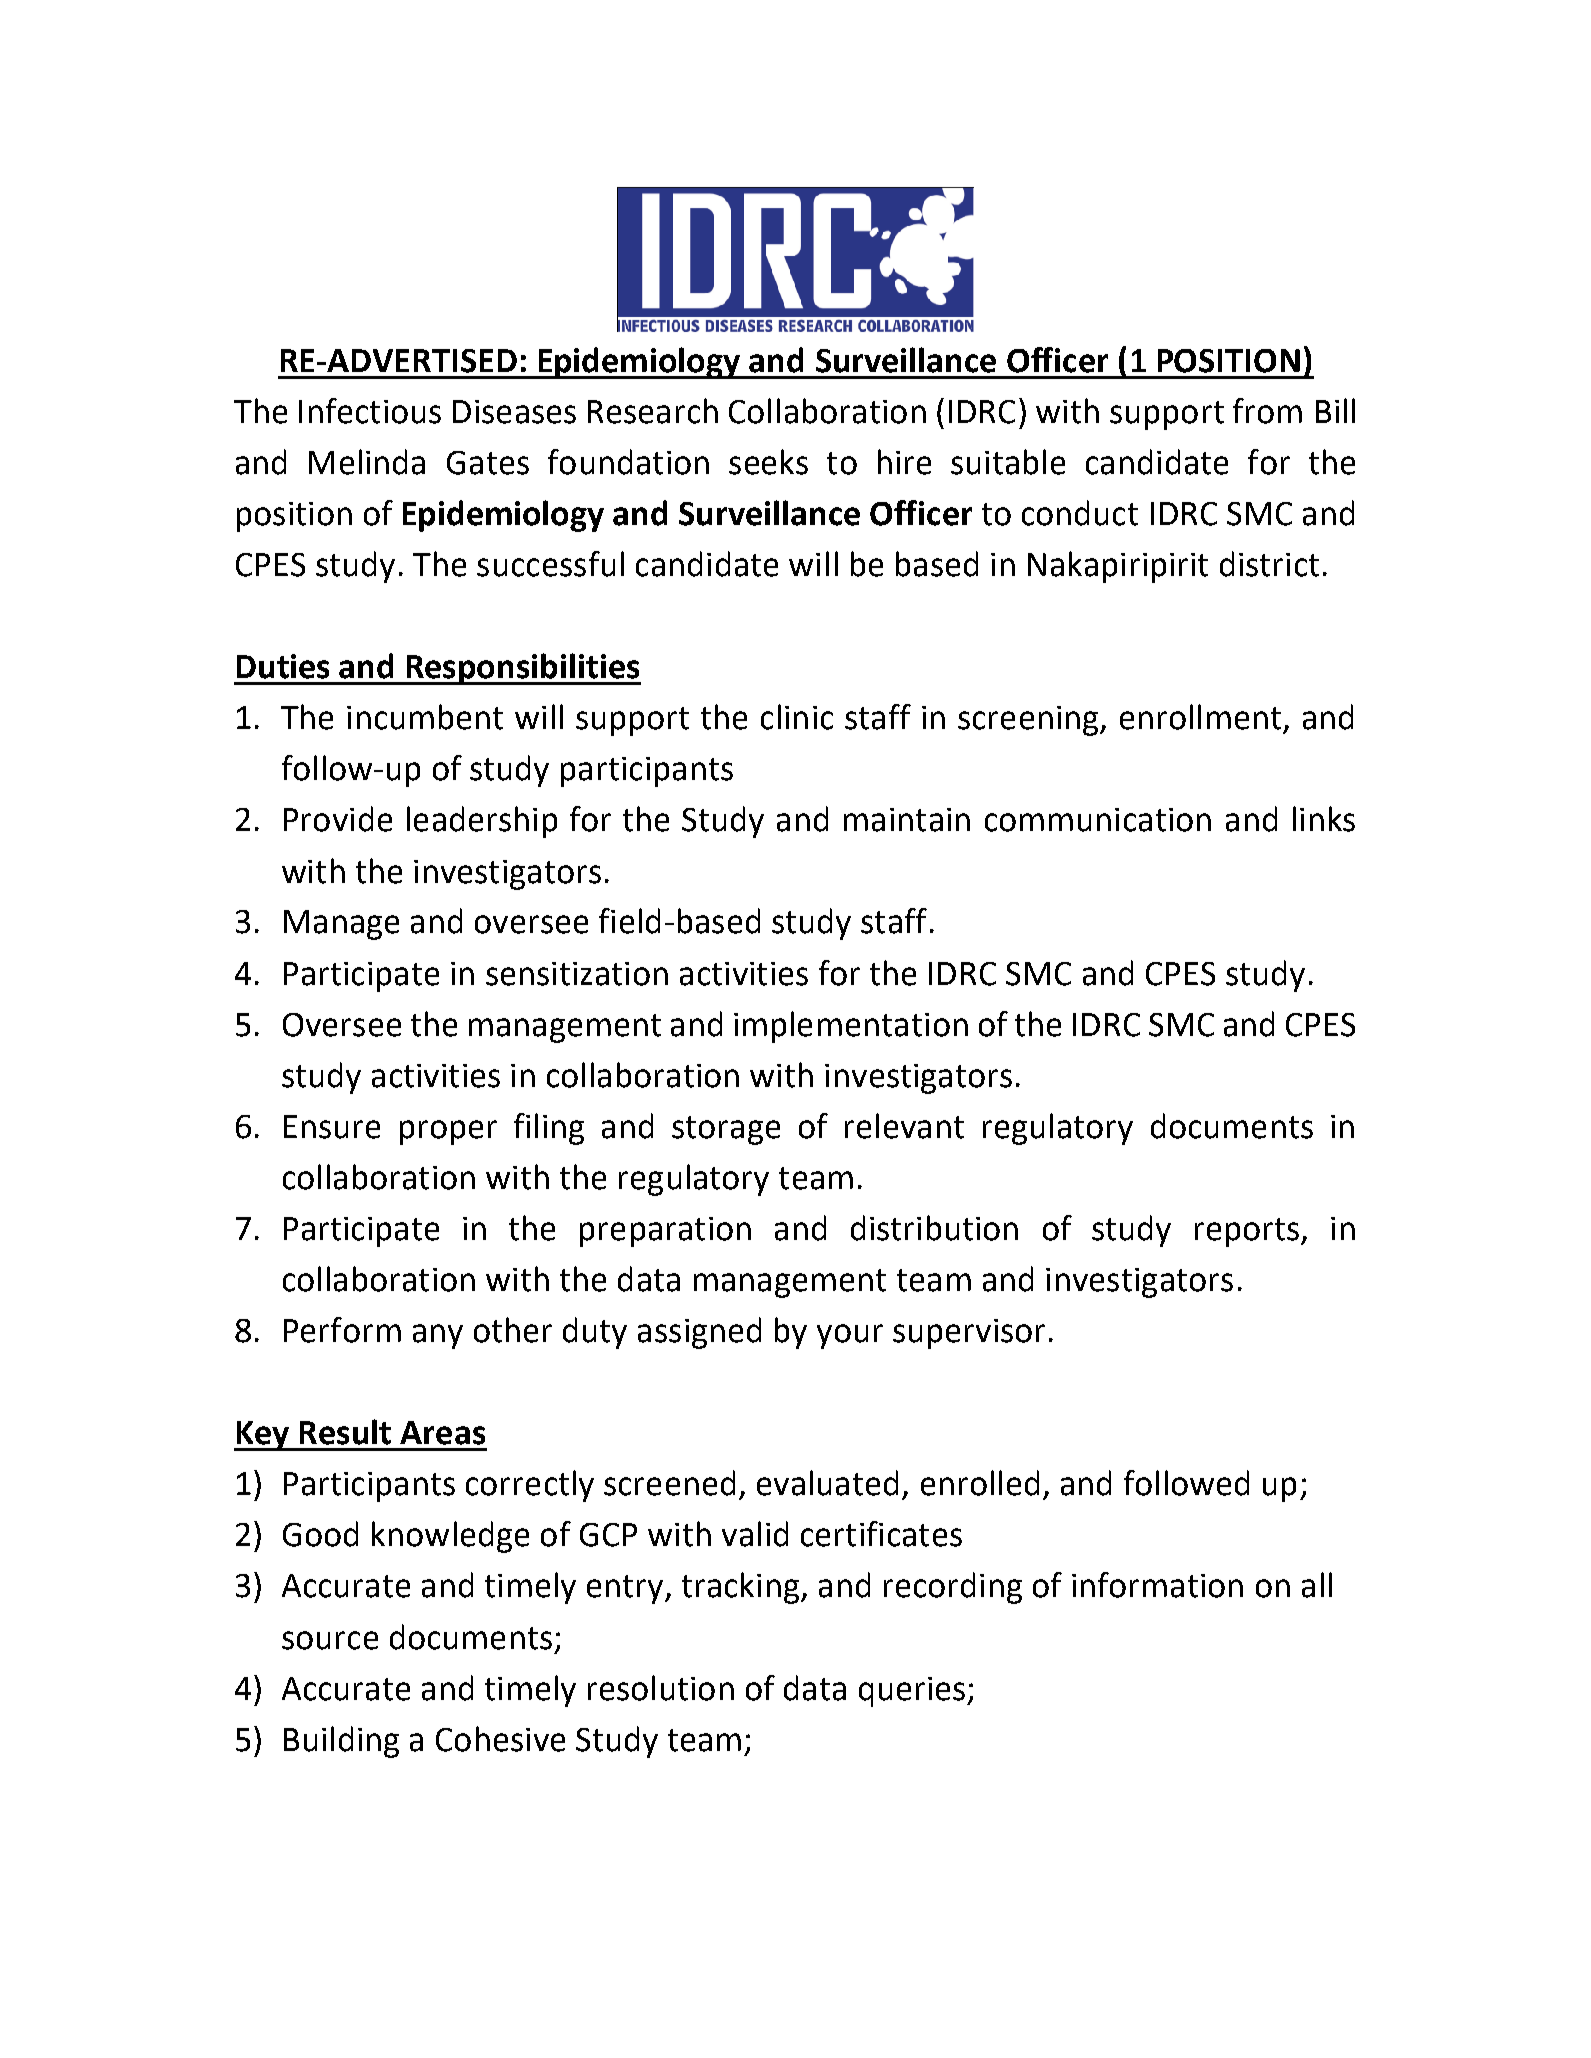 Image resolution: width=1591 pixels, height=2058 pixels. What do you see at coordinates (851, 1027) in the screenshot?
I see `implementation` at bounding box center [851, 1027].
